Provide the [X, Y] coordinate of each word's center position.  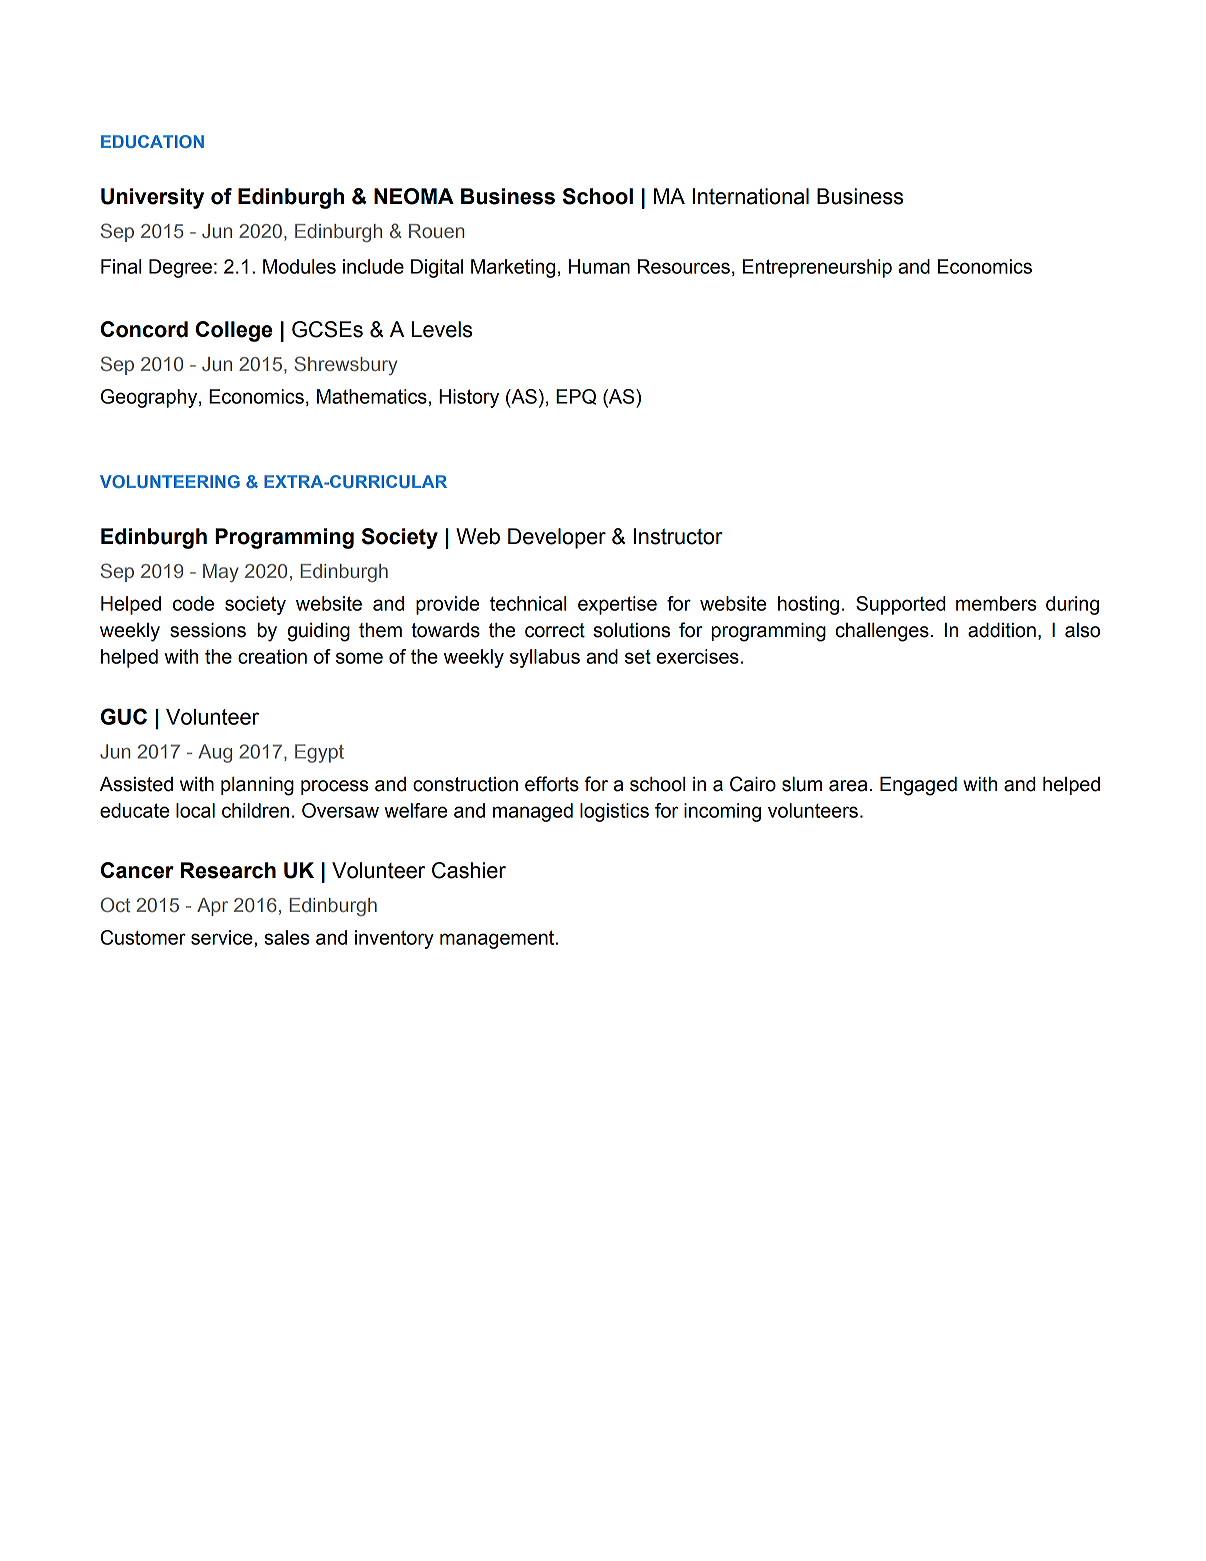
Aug [215, 753]
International [751, 196]
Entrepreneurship [817, 268]
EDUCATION [152, 141]
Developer [557, 538]
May [221, 573]
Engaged [918, 786]
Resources [684, 266]
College [234, 331]
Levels [442, 329]
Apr [212, 907]
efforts [552, 784]
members [996, 603]
